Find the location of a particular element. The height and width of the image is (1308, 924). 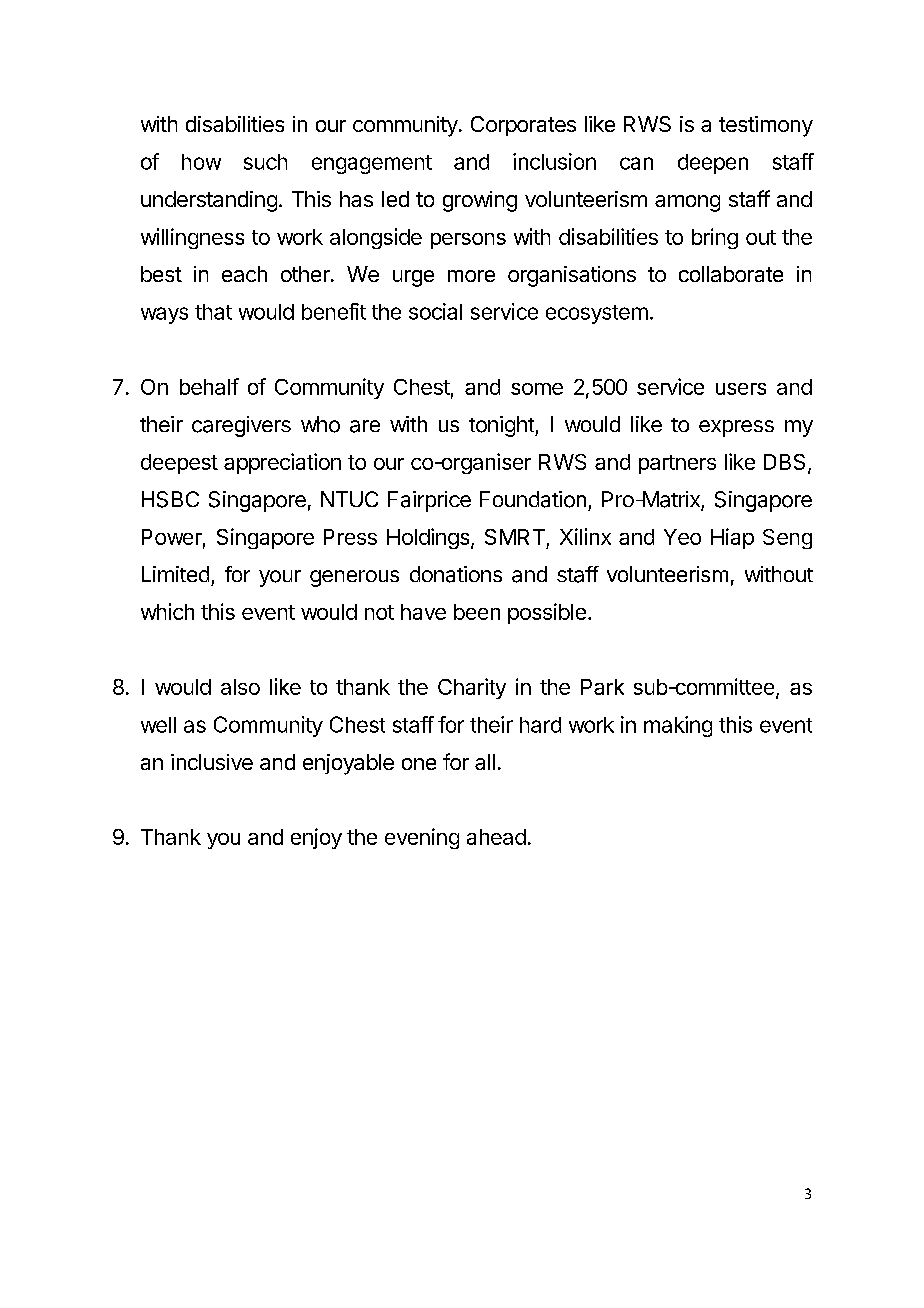

also is located at coordinates (240, 687).
